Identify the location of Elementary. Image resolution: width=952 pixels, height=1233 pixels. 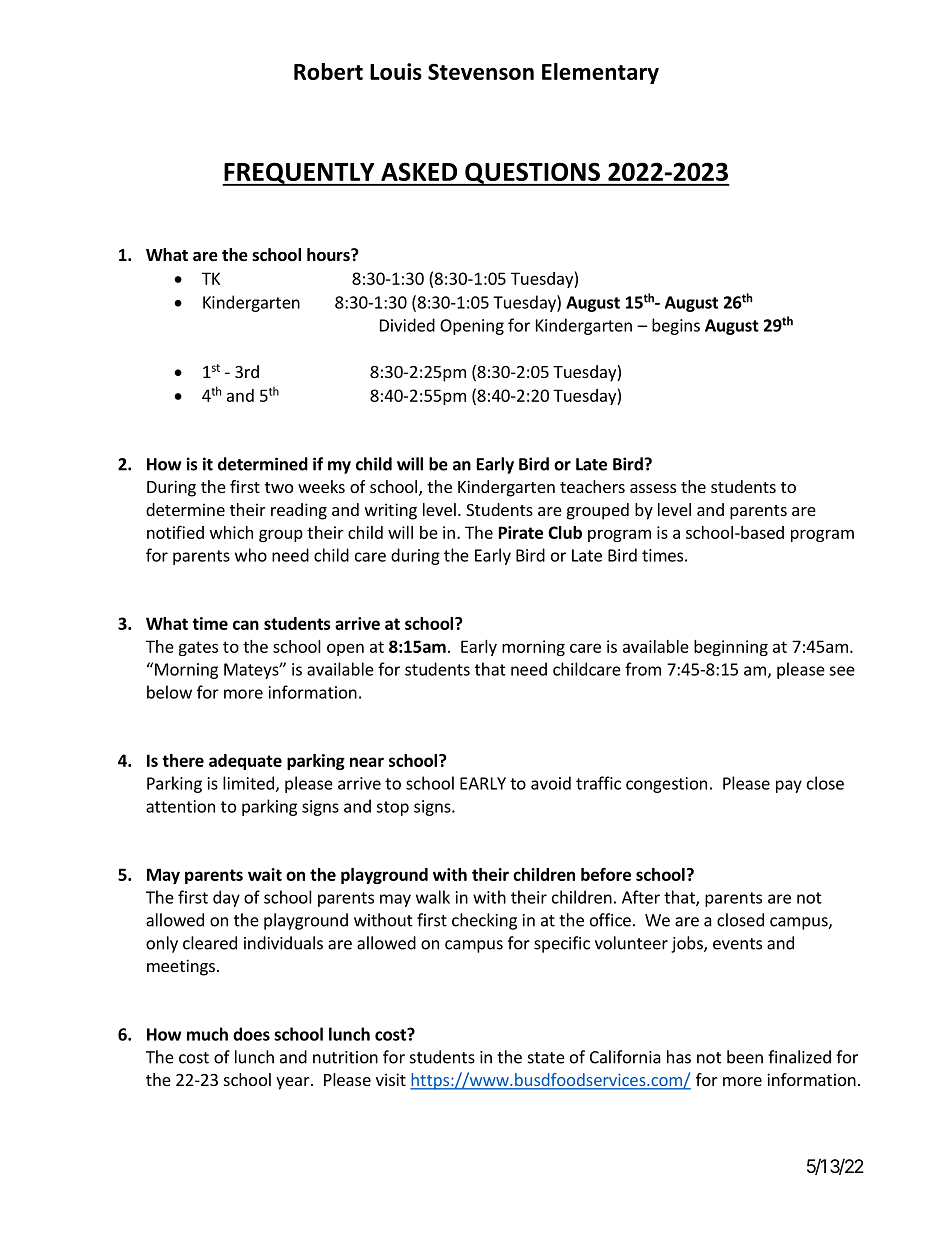
(600, 73).
